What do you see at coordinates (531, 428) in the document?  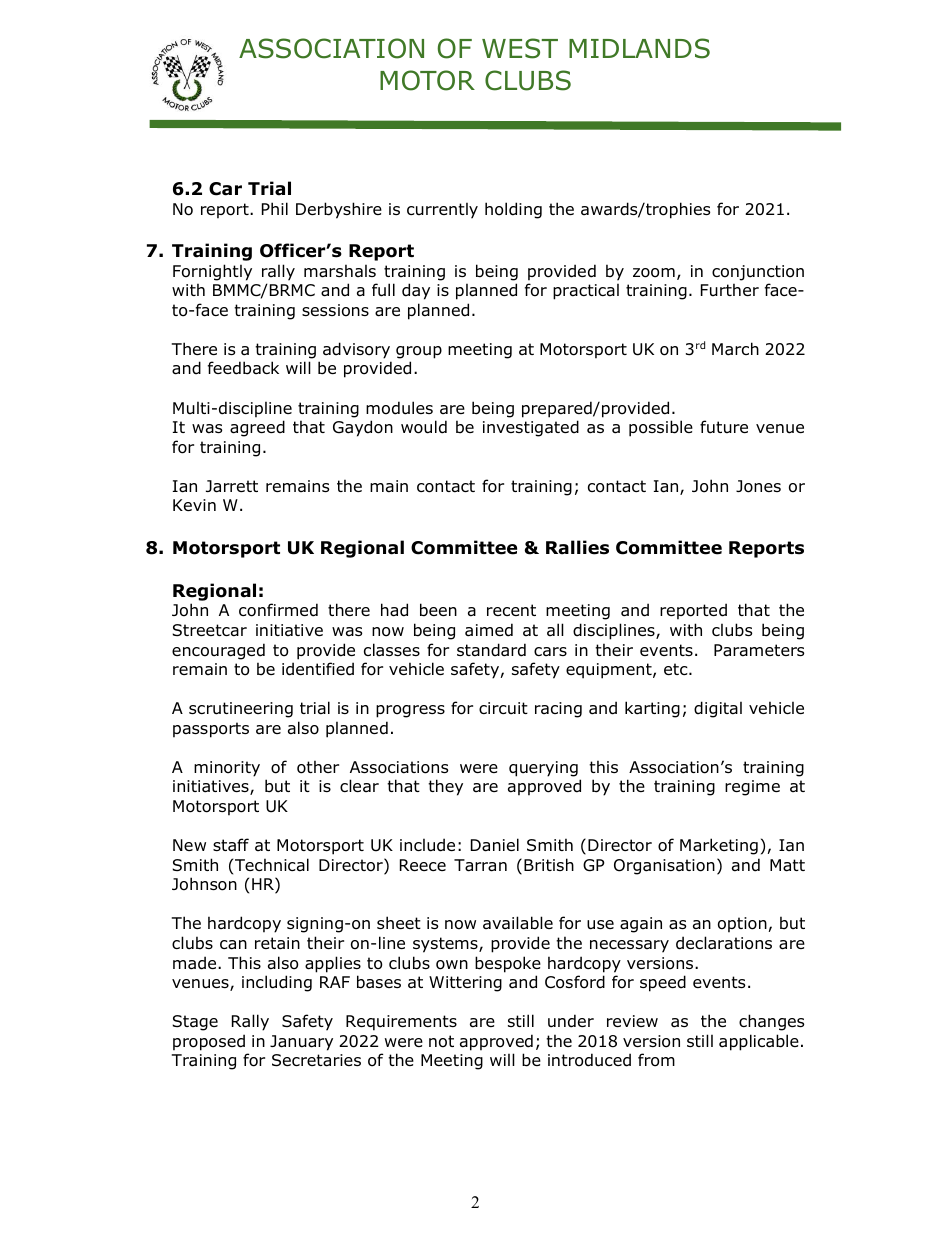 I see `investigated` at bounding box center [531, 428].
